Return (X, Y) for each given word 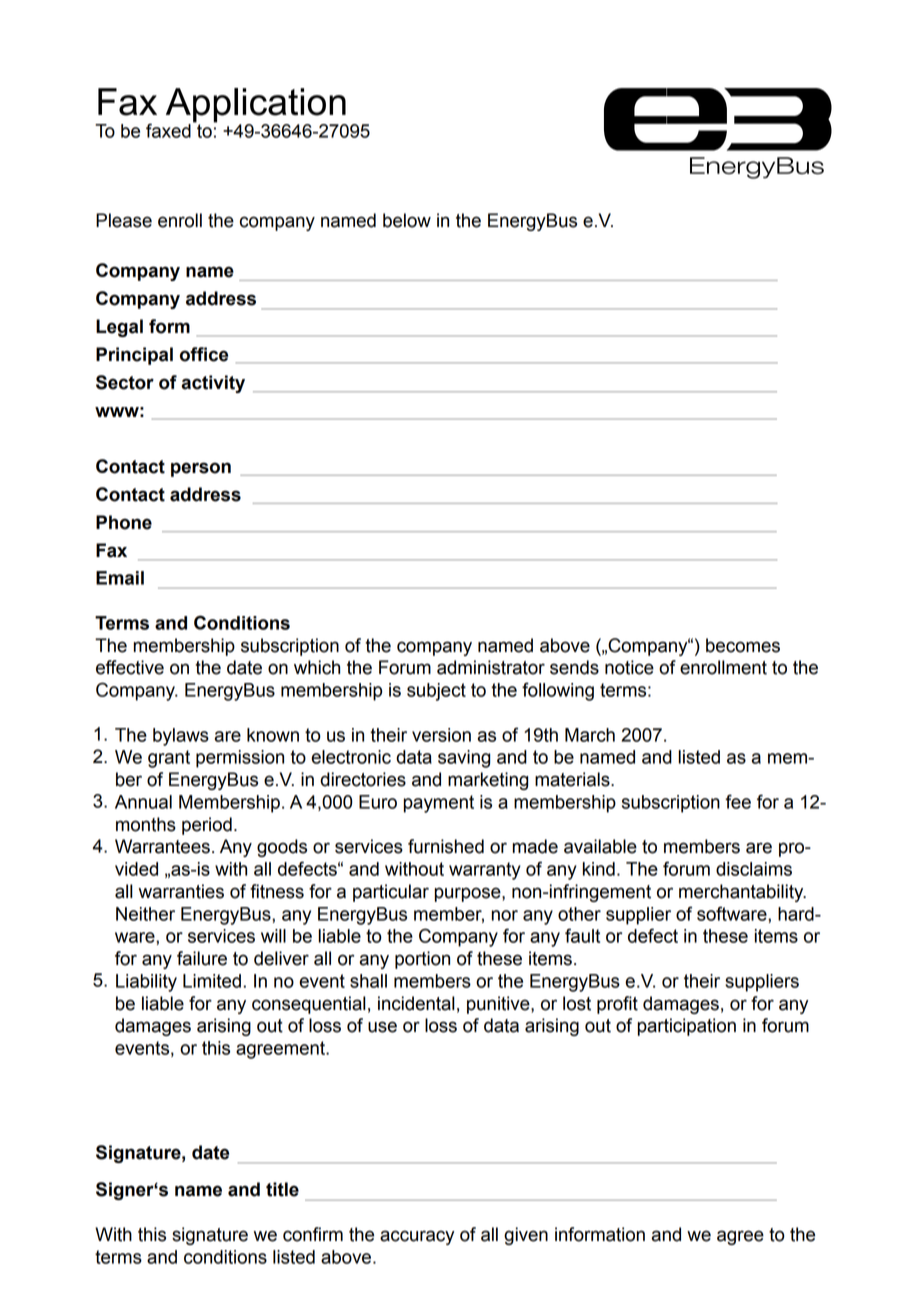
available (600, 846)
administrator (491, 667)
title (282, 1189)
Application (256, 106)
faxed (168, 130)
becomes (743, 645)
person (201, 469)
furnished (446, 846)
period (207, 826)
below (407, 220)
